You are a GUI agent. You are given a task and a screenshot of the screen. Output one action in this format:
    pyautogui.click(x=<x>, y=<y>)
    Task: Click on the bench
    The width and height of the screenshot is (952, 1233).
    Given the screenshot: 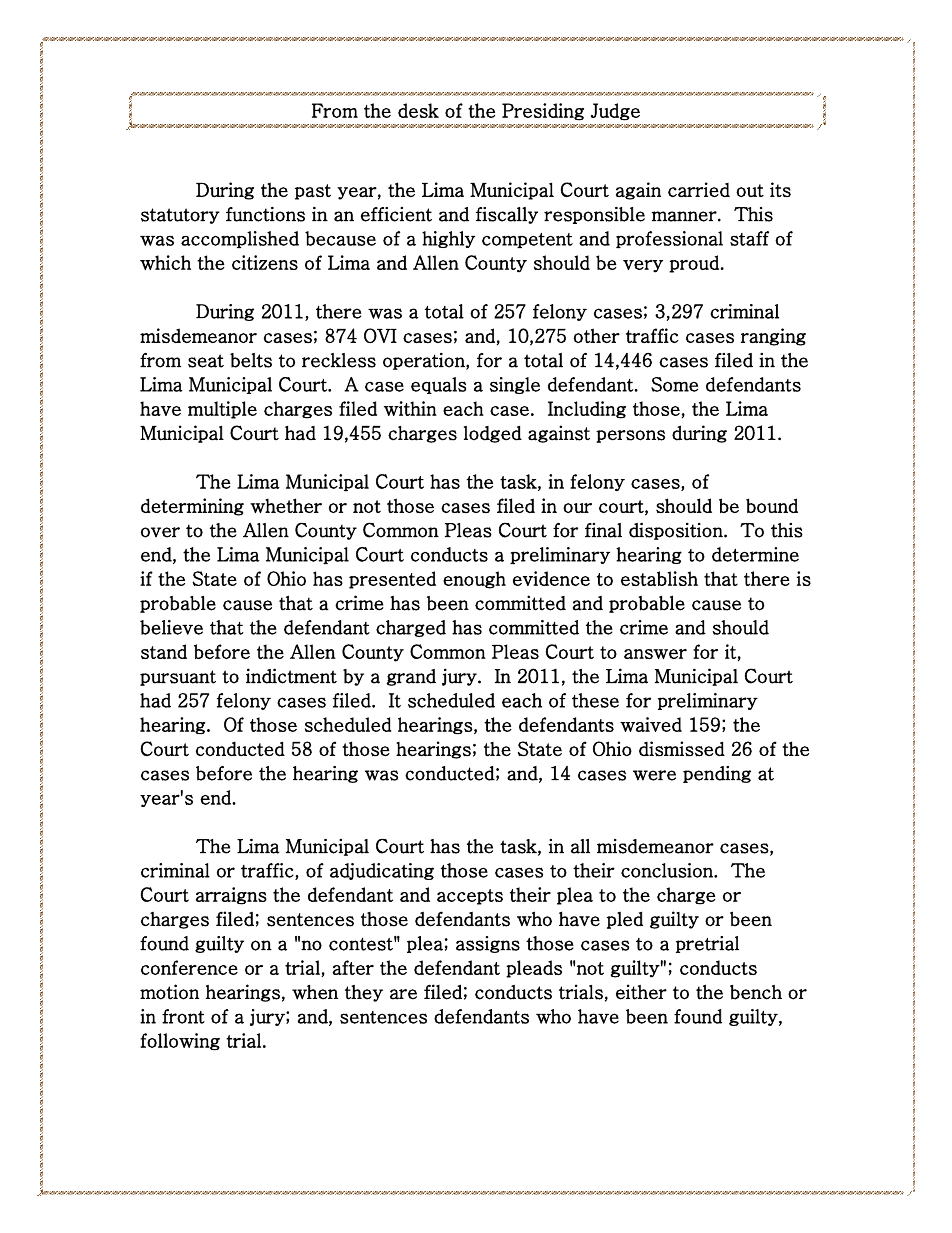 What is the action you would take?
    pyautogui.click(x=756, y=992)
